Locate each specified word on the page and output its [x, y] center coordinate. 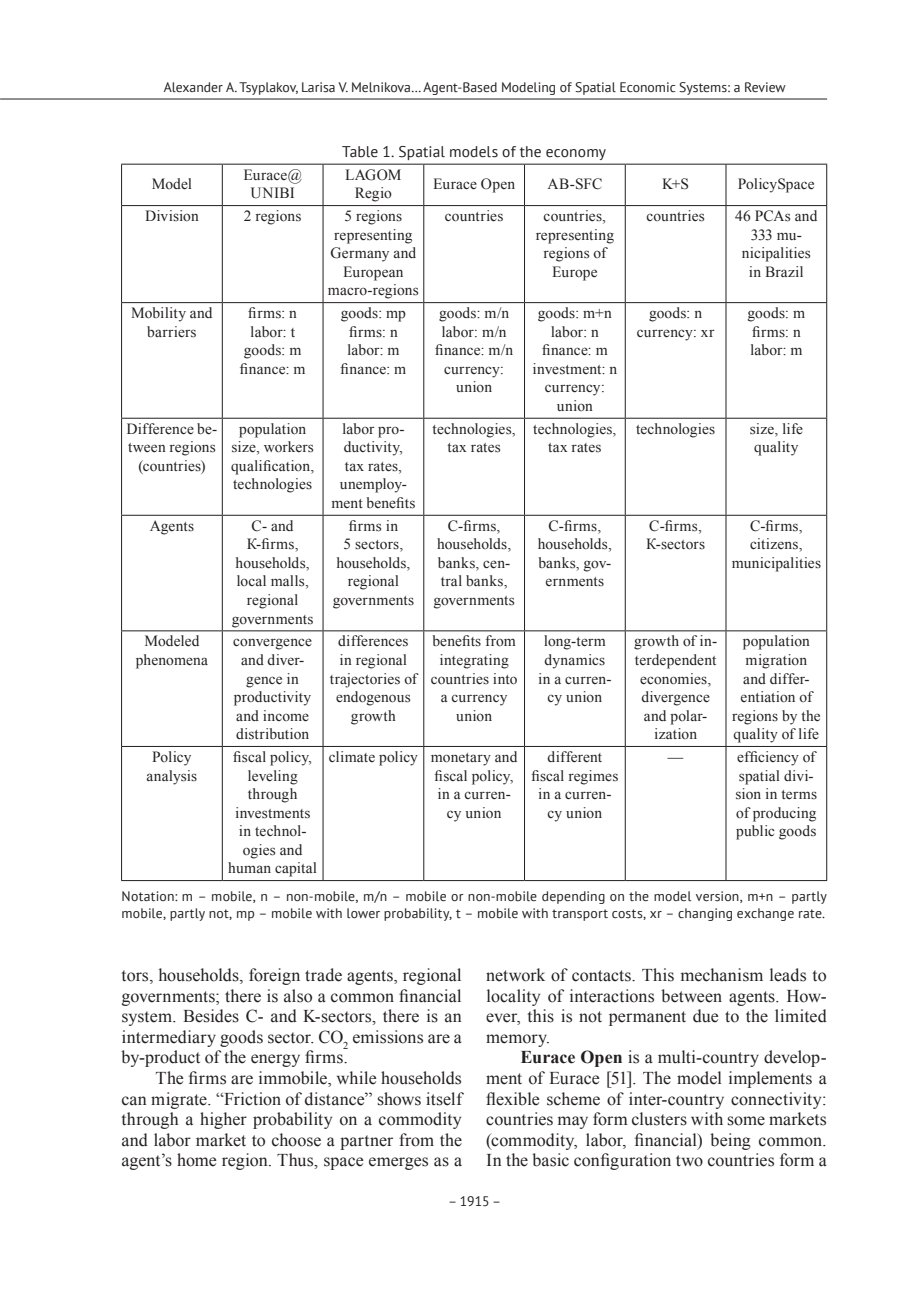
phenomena [172, 661]
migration [776, 661]
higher [223, 1120]
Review [765, 87]
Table [360, 152]
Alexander [193, 87]
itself [445, 1099]
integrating [474, 661]
